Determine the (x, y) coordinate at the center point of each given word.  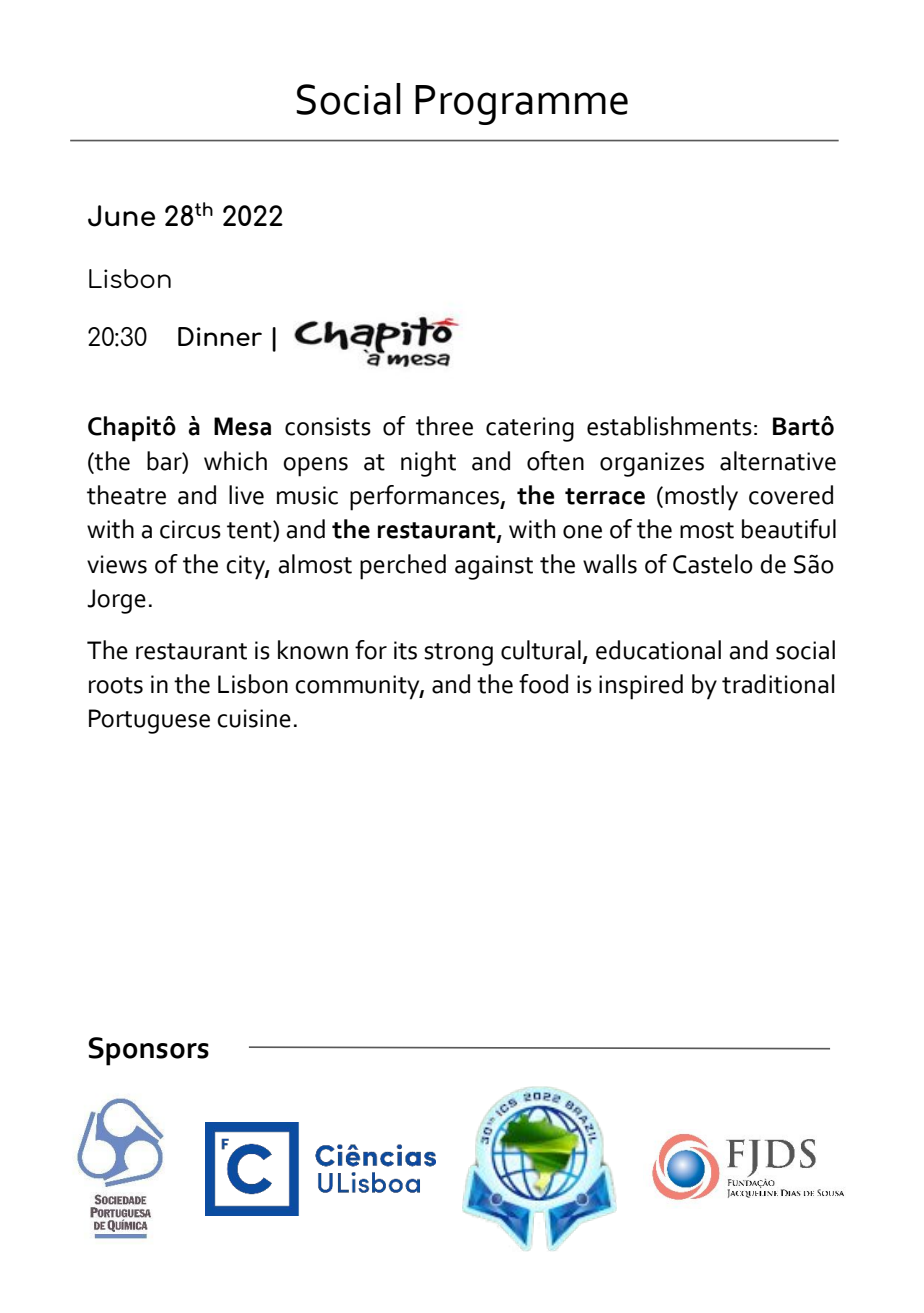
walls (610, 564)
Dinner (220, 336)
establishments (669, 426)
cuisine (254, 718)
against (494, 567)
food (543, 684)
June (121, 216)
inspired (641, 687)
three (444, 426)
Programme (521, 105)
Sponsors (149, 1051)
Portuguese (149, 721)
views (117, 564)
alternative (778, 461)
